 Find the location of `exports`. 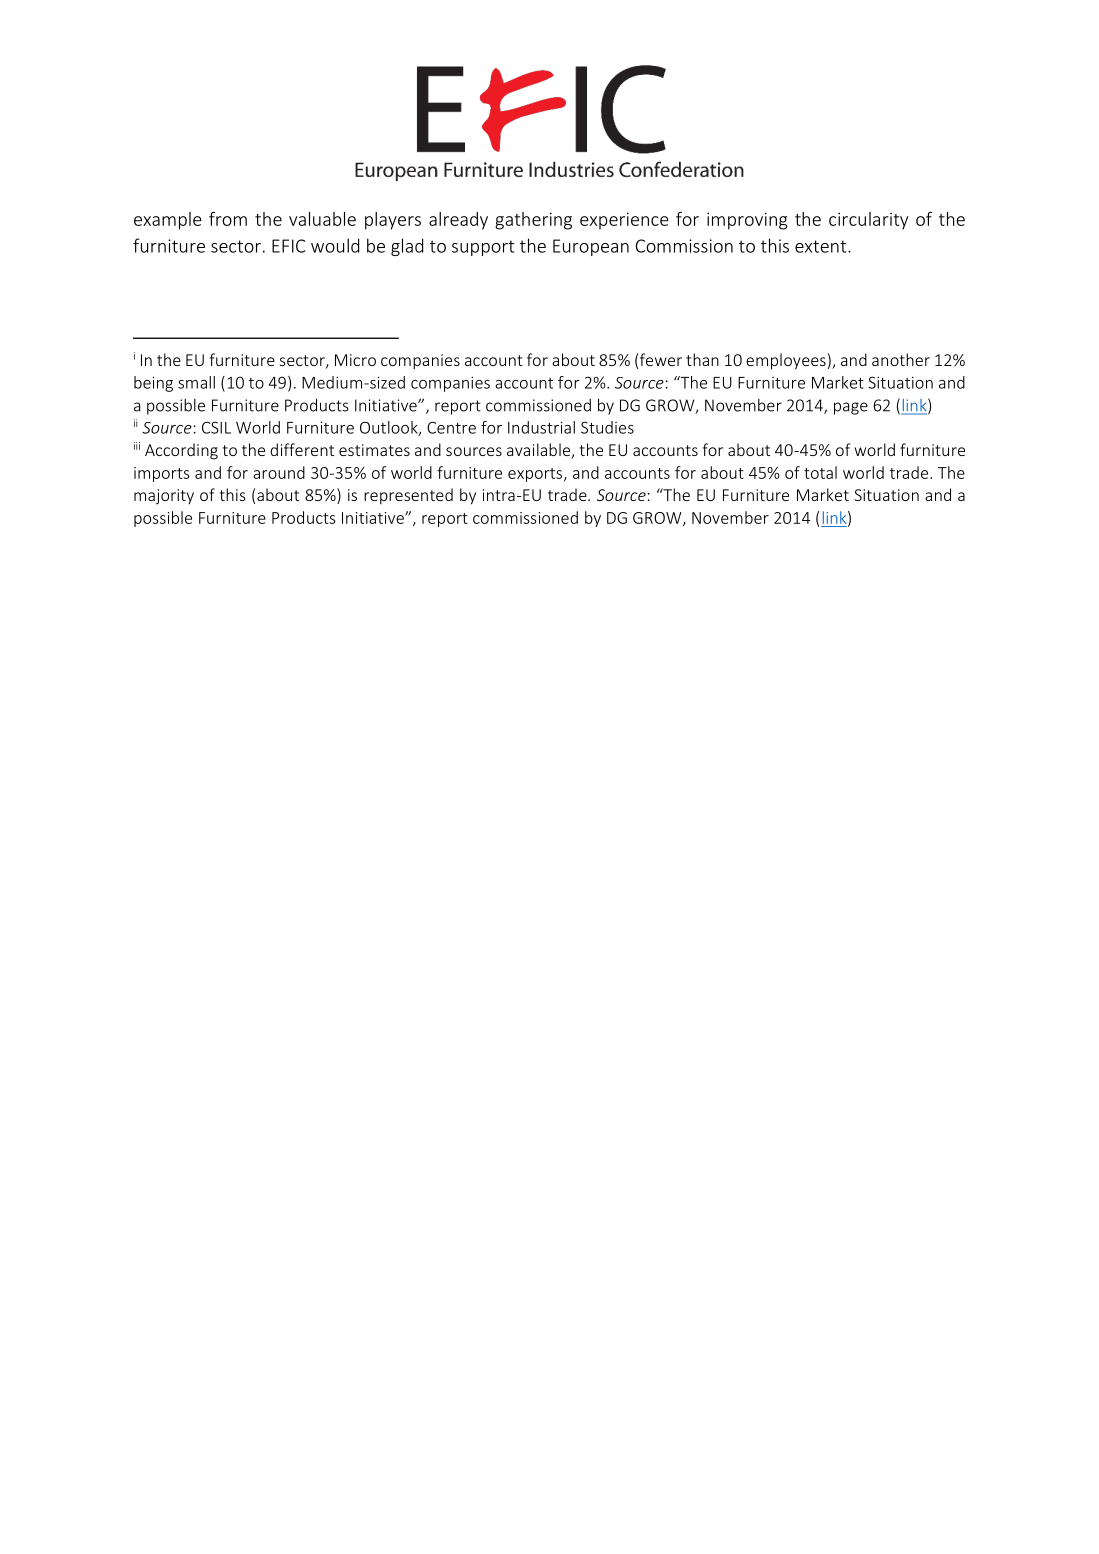

exports is located at coordinates (536, 475).
